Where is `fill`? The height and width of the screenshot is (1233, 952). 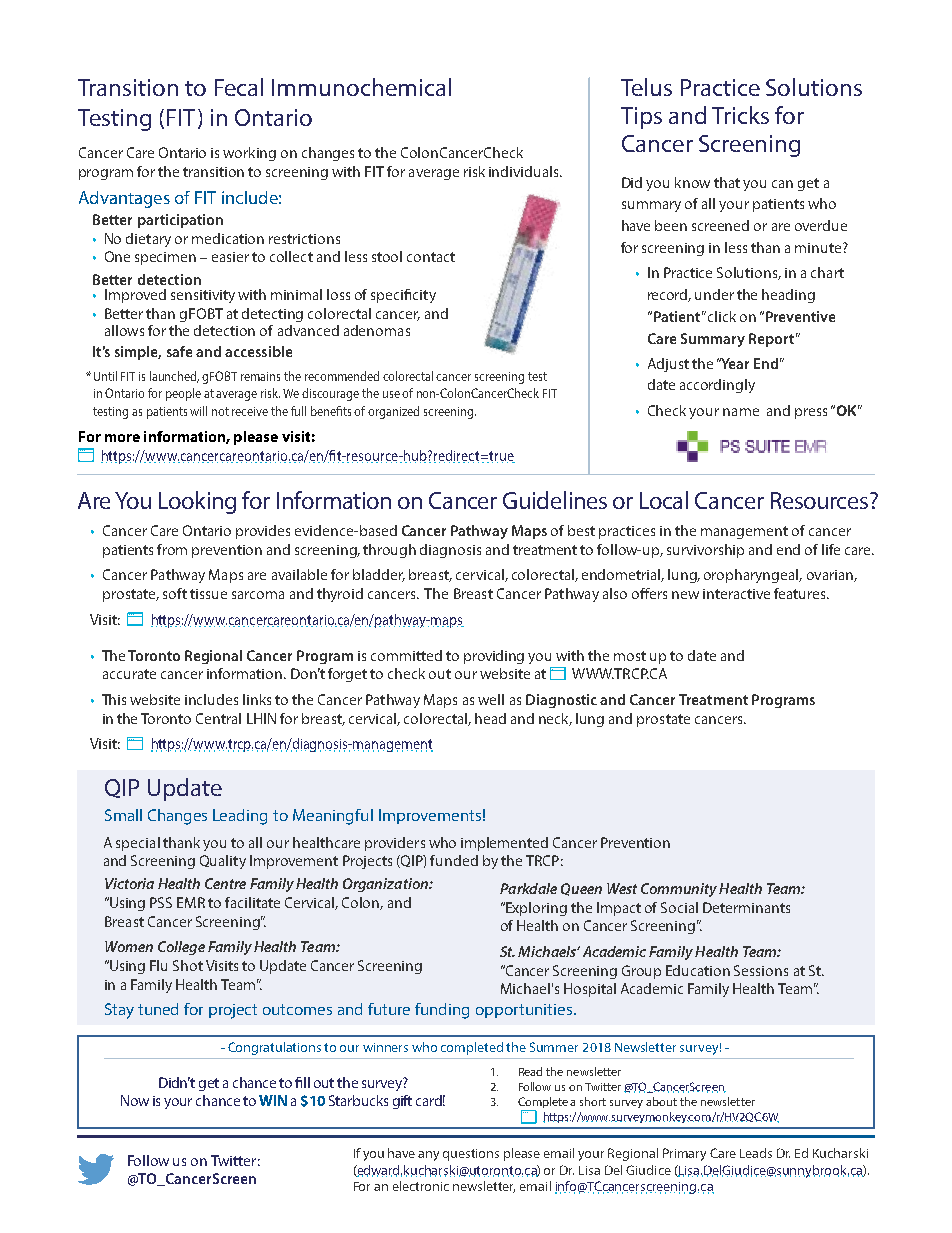 fill is located at coordinates (302, 1082).
